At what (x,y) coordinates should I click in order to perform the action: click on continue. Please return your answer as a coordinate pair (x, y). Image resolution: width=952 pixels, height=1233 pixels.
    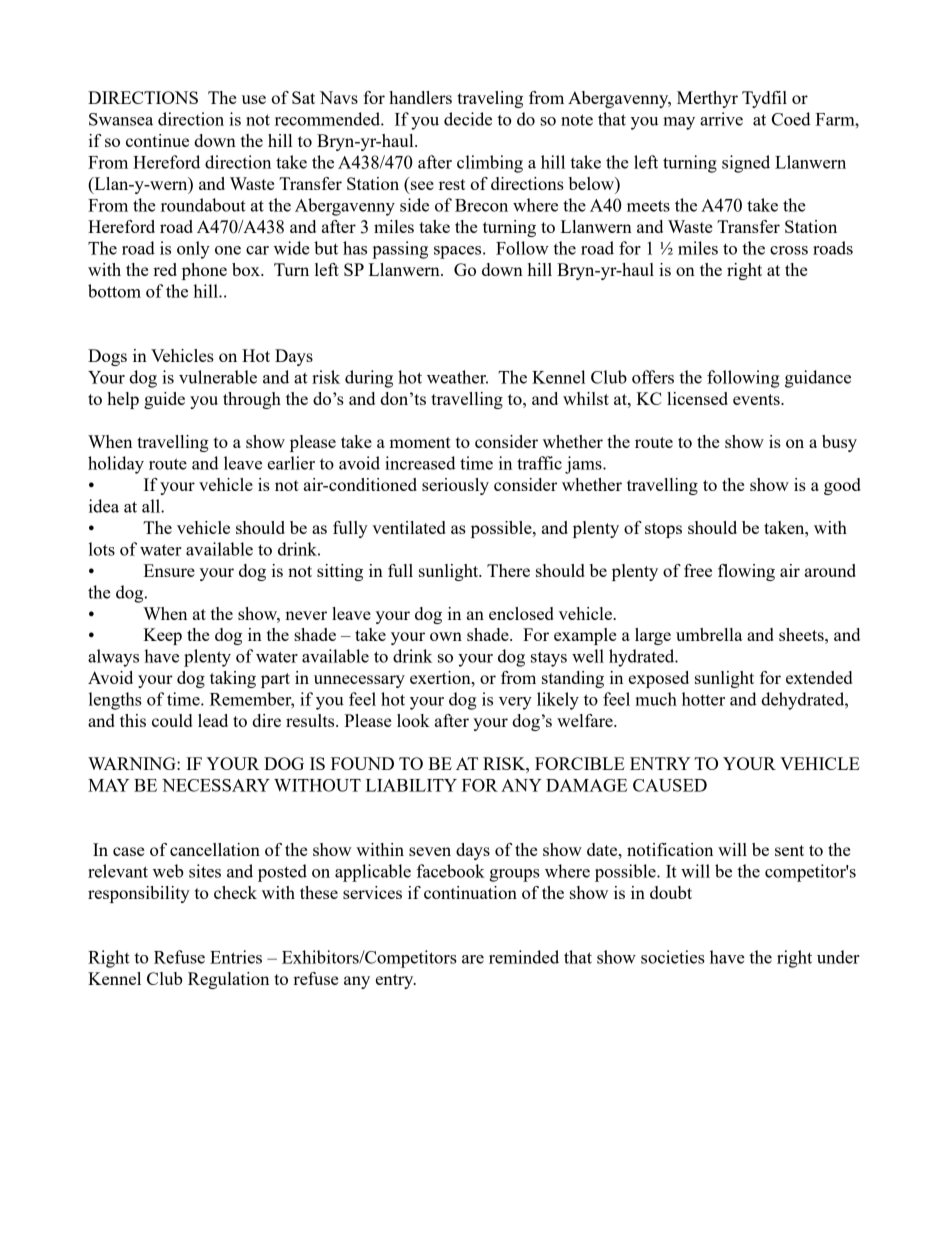
    Looking at the image, I should click on (157, 140).
